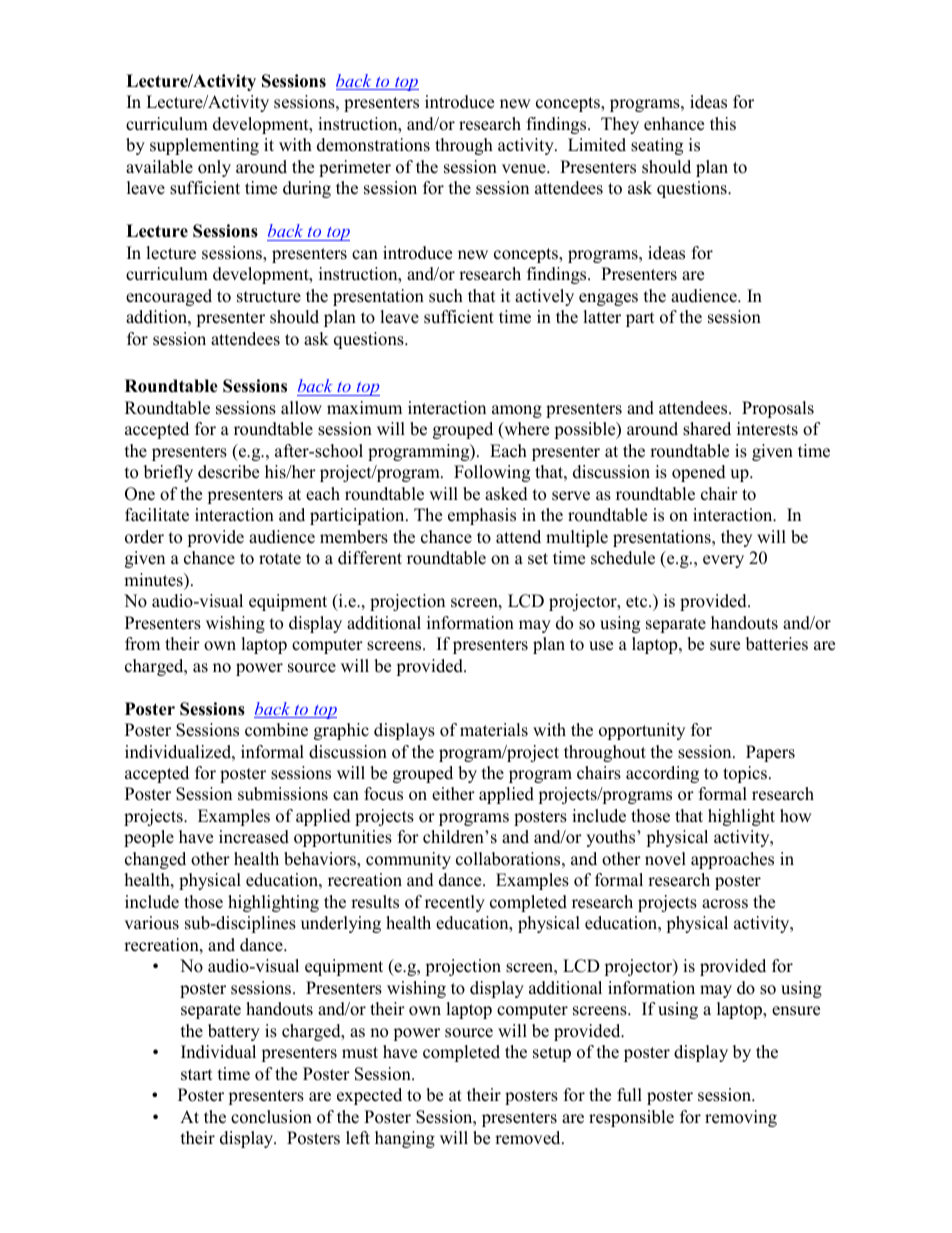 The image size is (952, 1233). What do you see at coordinates (197, 1075) in the page?
I see `start` at bounding box center [197, 1075].
